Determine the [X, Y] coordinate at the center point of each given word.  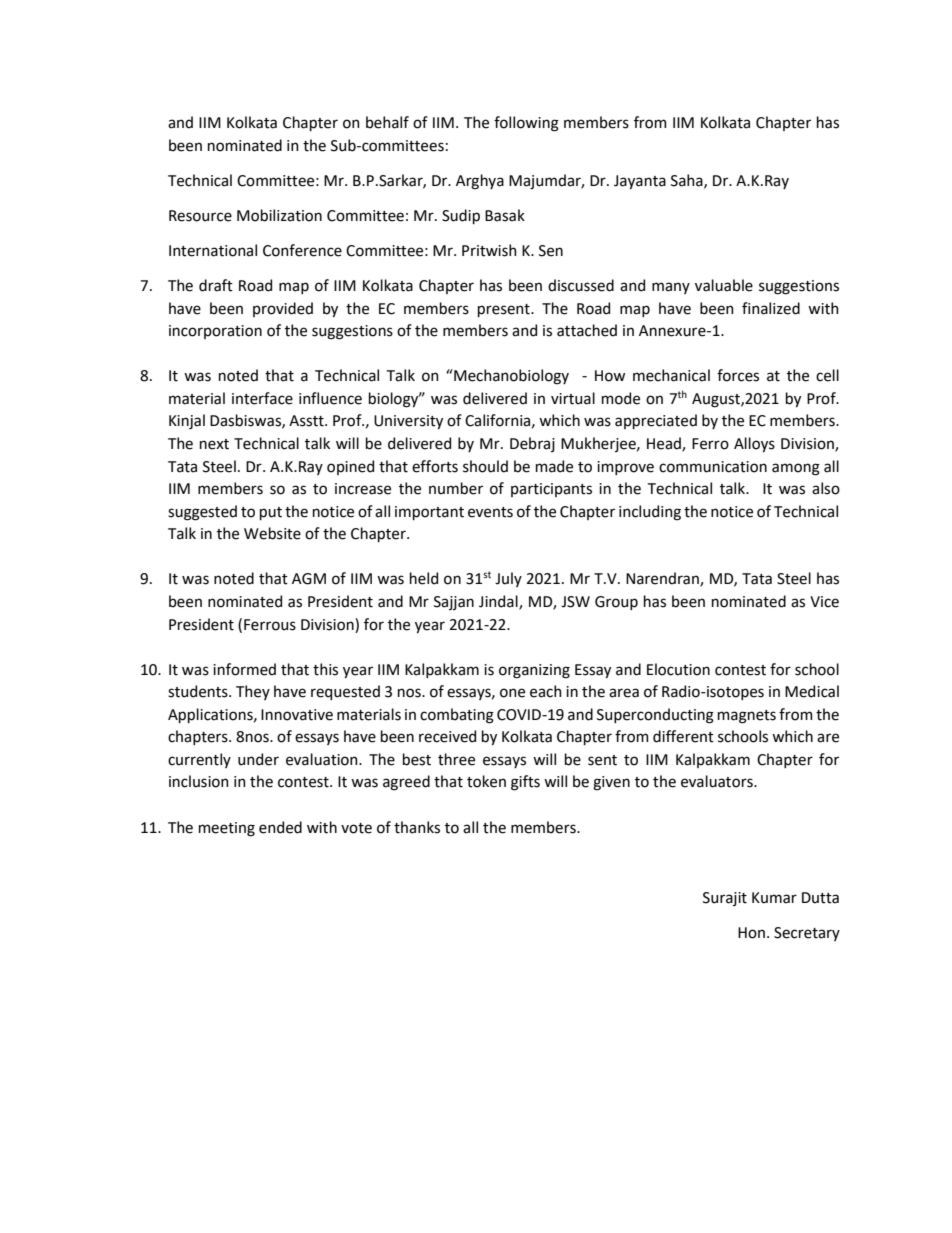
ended [280, 827]
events [490, 512]
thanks [417, 827]
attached [587, 330]
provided [283, 309]
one [512, 693]
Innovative [297, 715]
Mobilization [279, 215]
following [526, 124]
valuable [724, 285]
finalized [771, 308]
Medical [812, 691]
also [826, 488]
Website [272, 533]
